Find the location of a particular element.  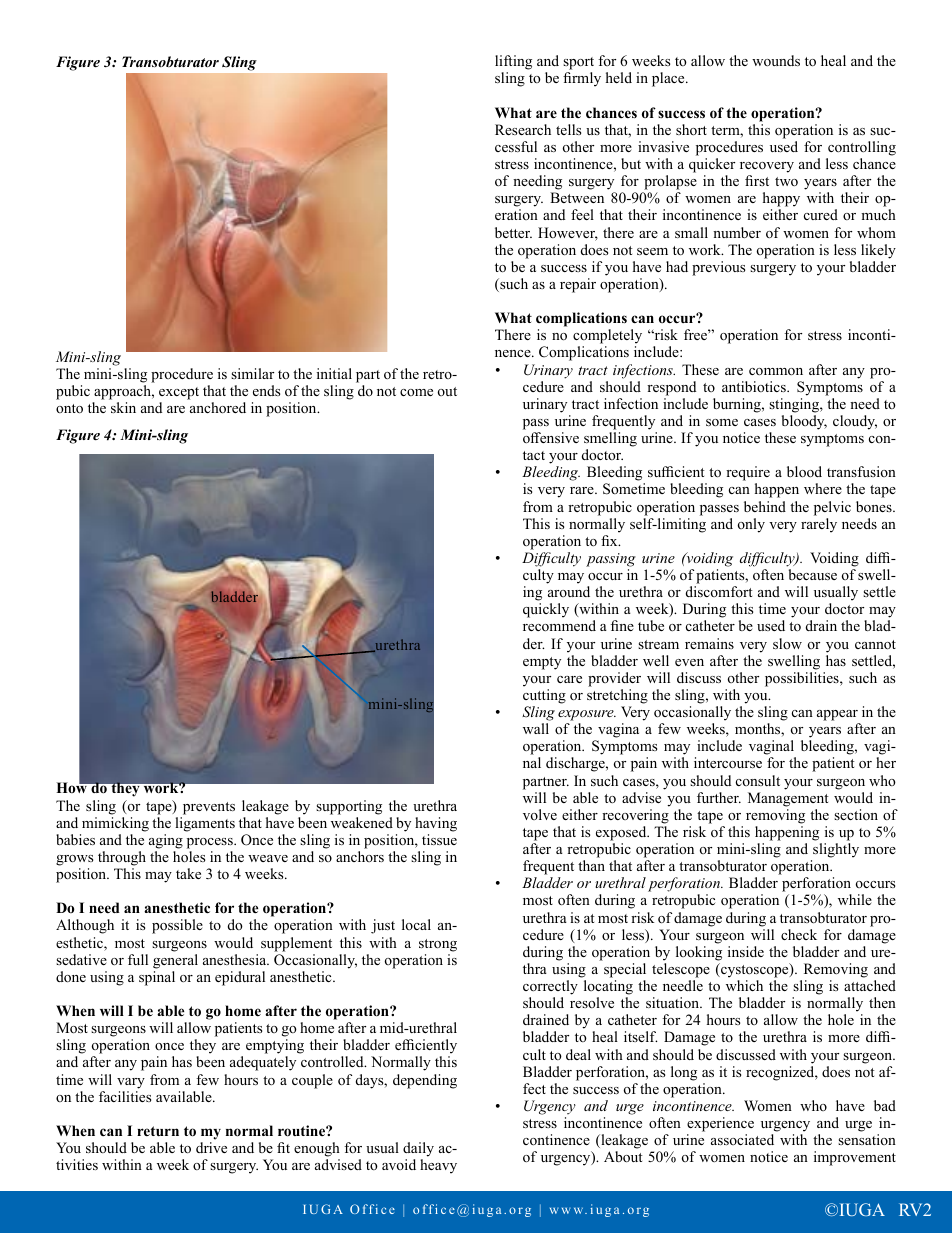

Research is located at coordinates (523, 129).
